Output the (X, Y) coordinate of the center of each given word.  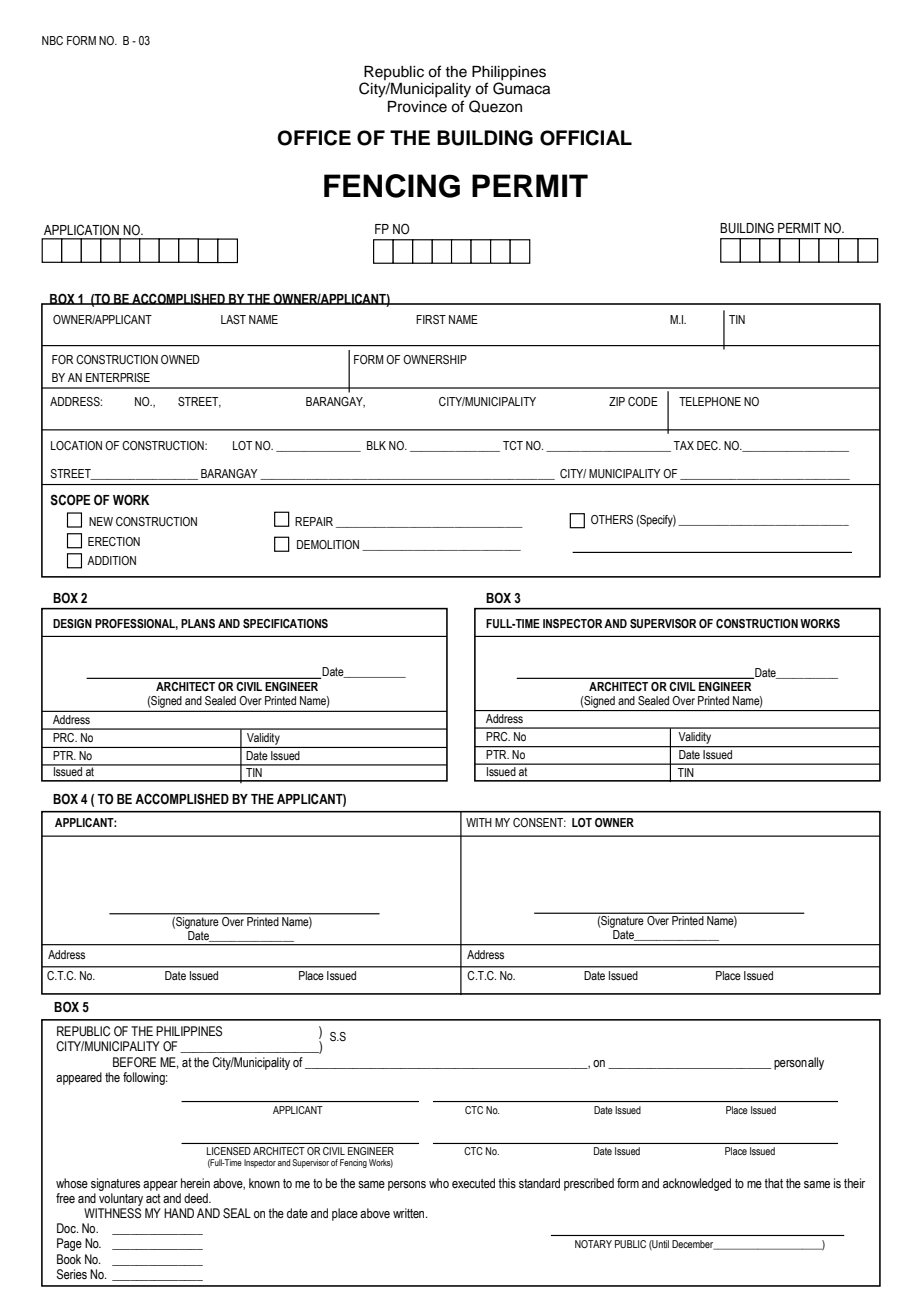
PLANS (198, 623)
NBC (52, 40)
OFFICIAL (586, 138)
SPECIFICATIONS (285, 623)
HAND (179, 1213)
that (773, 1183)
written (410, 1213)
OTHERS (612, 519)
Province (417, 107)
